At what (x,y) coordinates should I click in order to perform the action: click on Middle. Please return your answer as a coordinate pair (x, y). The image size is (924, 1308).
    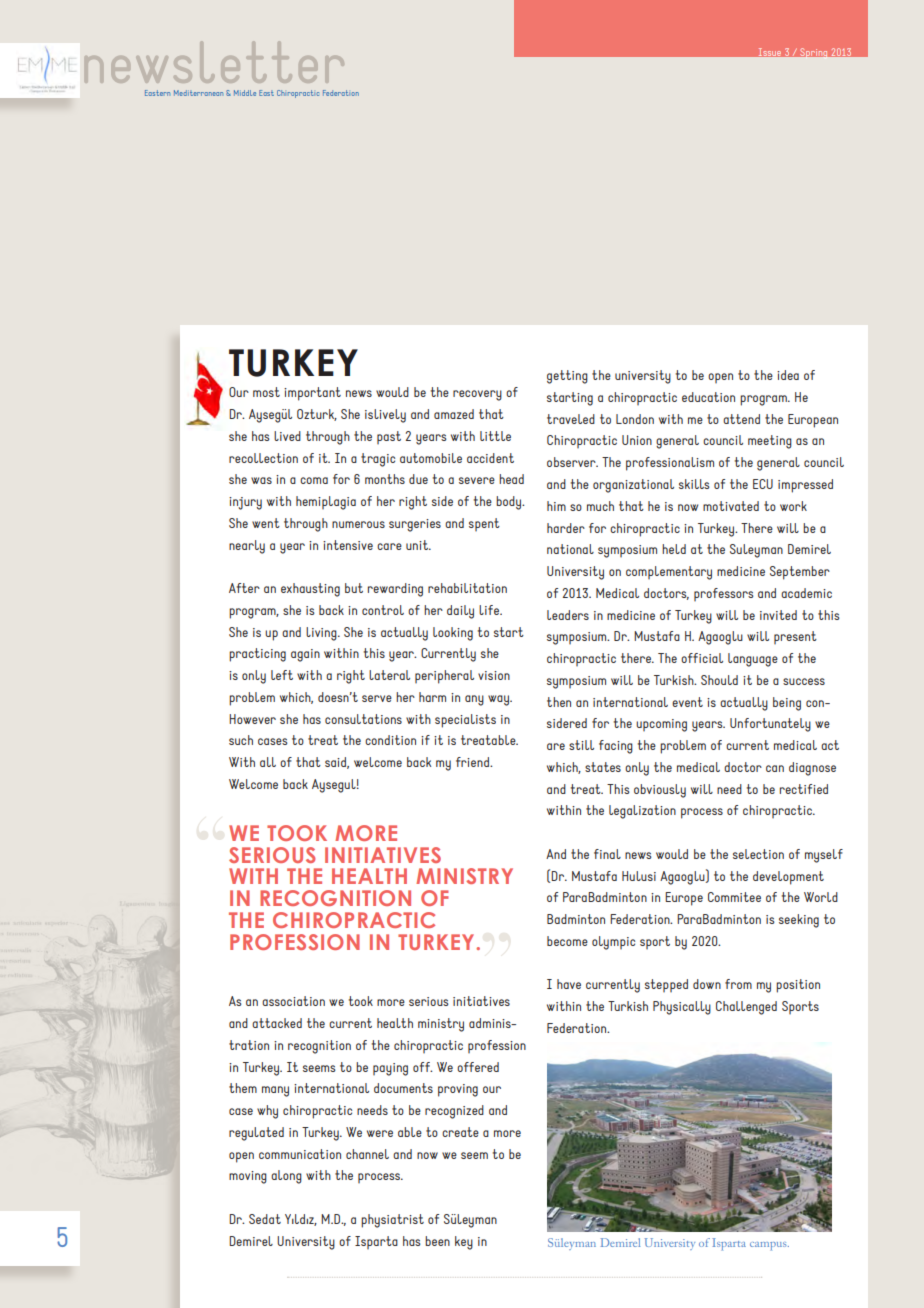
    Looking at the image, I should click on (245, 93).
